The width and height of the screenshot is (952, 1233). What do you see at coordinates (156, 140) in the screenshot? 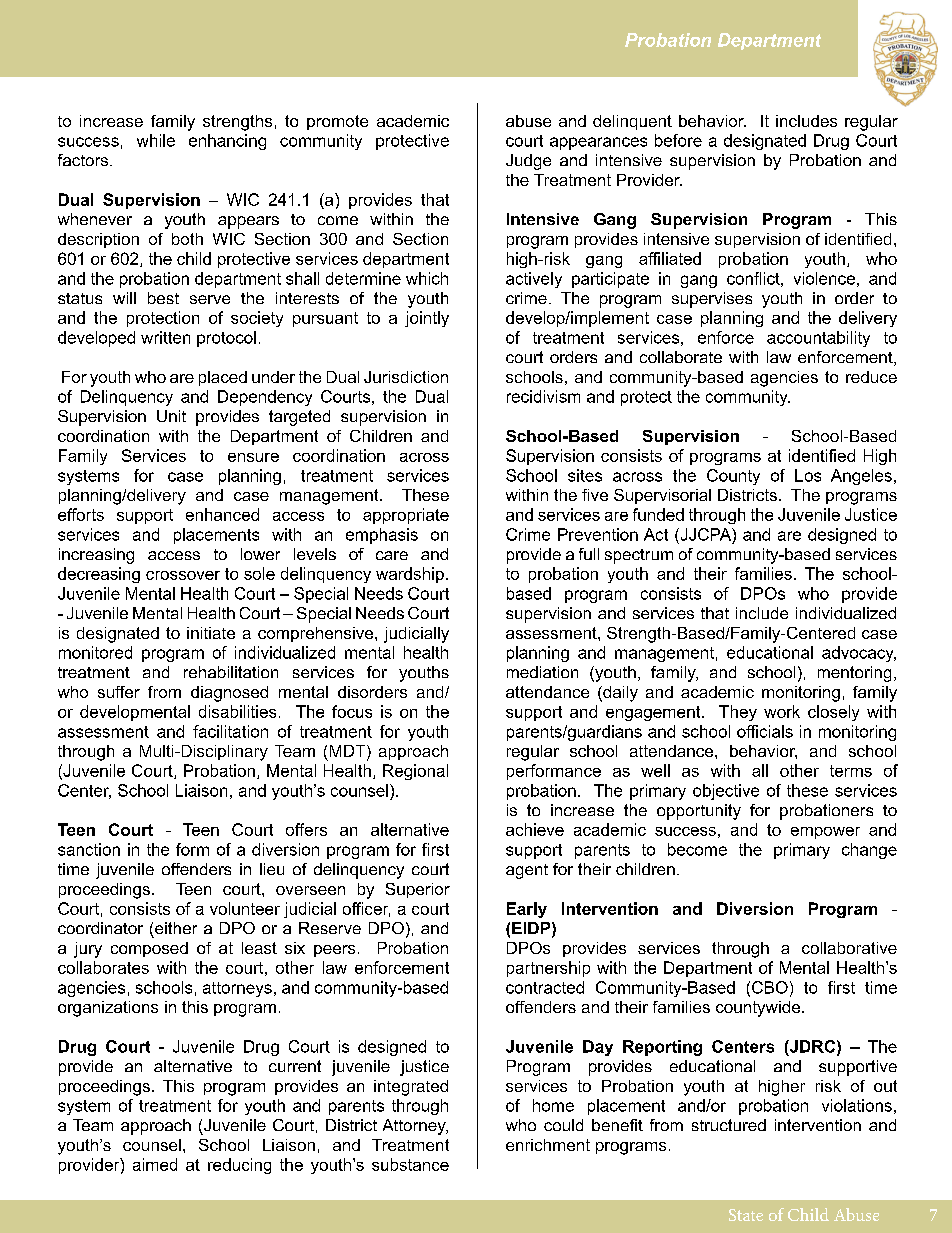
I see `while` at bounding box center [156, 140].
